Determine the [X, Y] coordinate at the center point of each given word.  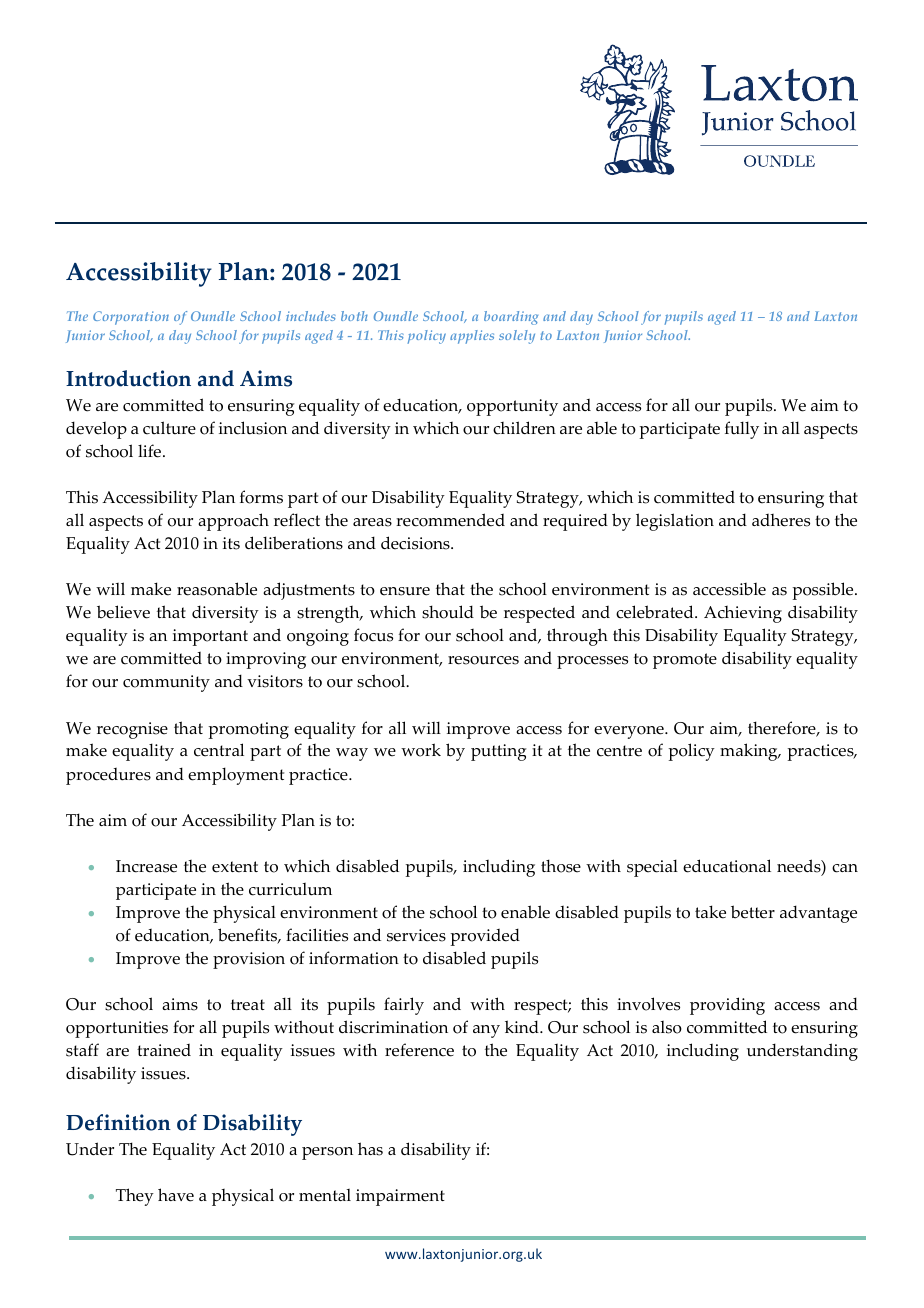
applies [472, 337]
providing [727, 1006]
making [750, 752]
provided [485, 937]
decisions [416, 543]
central [219, 750]
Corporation [131, 318]
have [176, 1195]
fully [742, 430]
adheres [781, 520]
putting [499, 752]
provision [249, 960]
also [667, 1027]
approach [233, 522]
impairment [400, 1197]
